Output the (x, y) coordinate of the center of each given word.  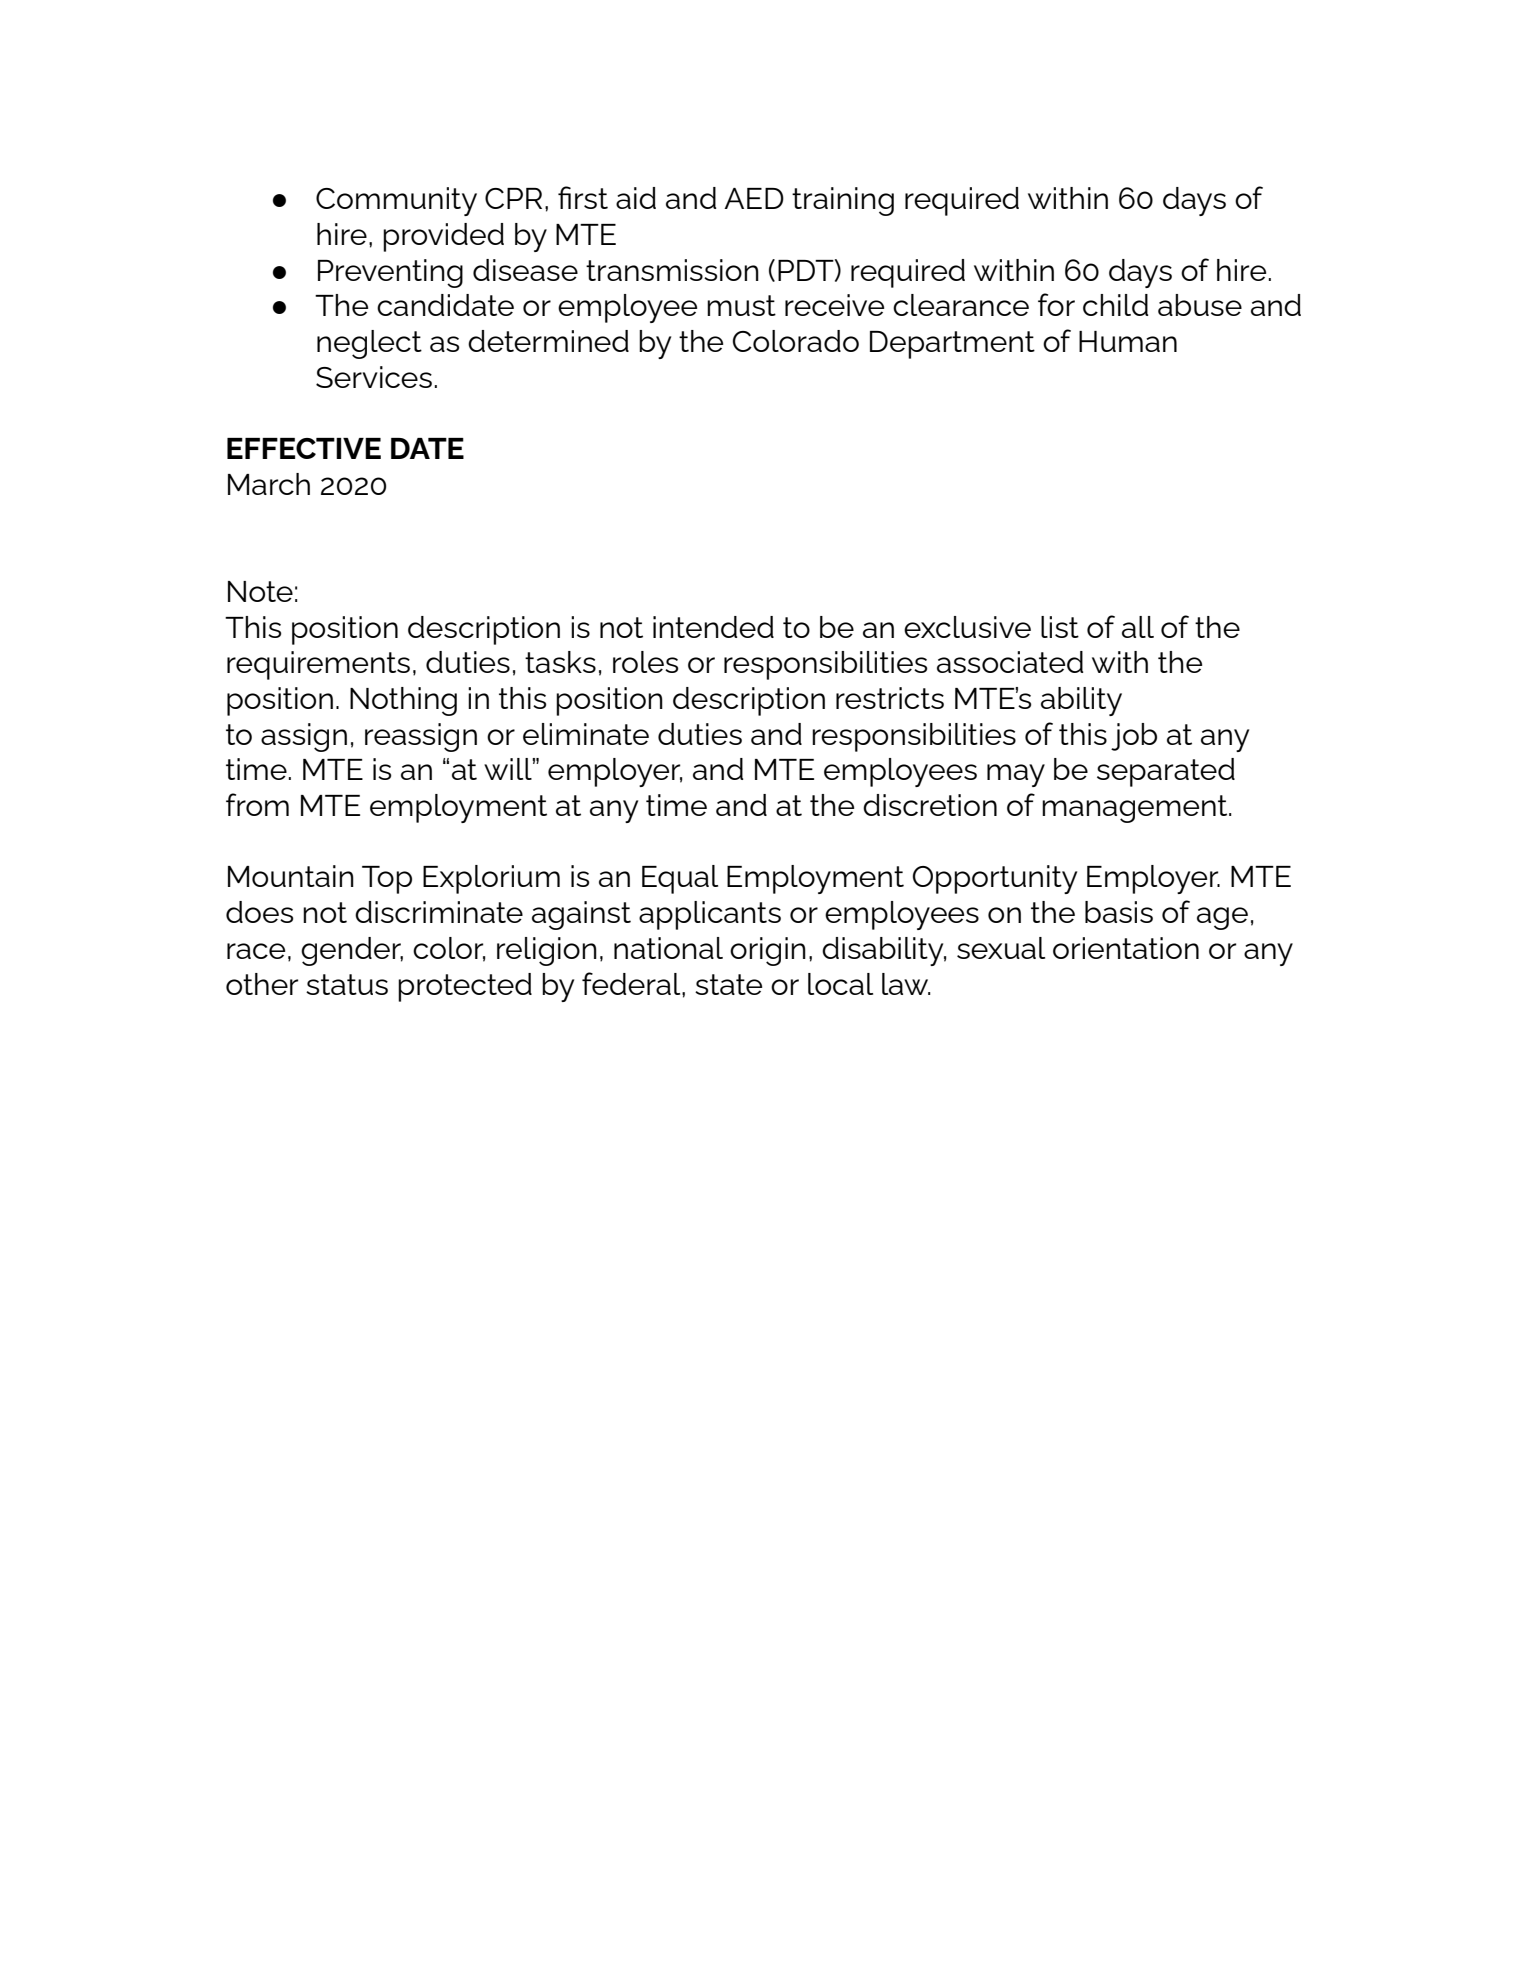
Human (1128, 341)
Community (396, 201)
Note (260, 591)
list (1060, 627)
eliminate (586, 734)
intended (713, 627)
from (257, 804)
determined (548, 341)
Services (374, 377)
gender (352, 951)
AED (754, 198)
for (1056, 304)
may (1016, 775)
